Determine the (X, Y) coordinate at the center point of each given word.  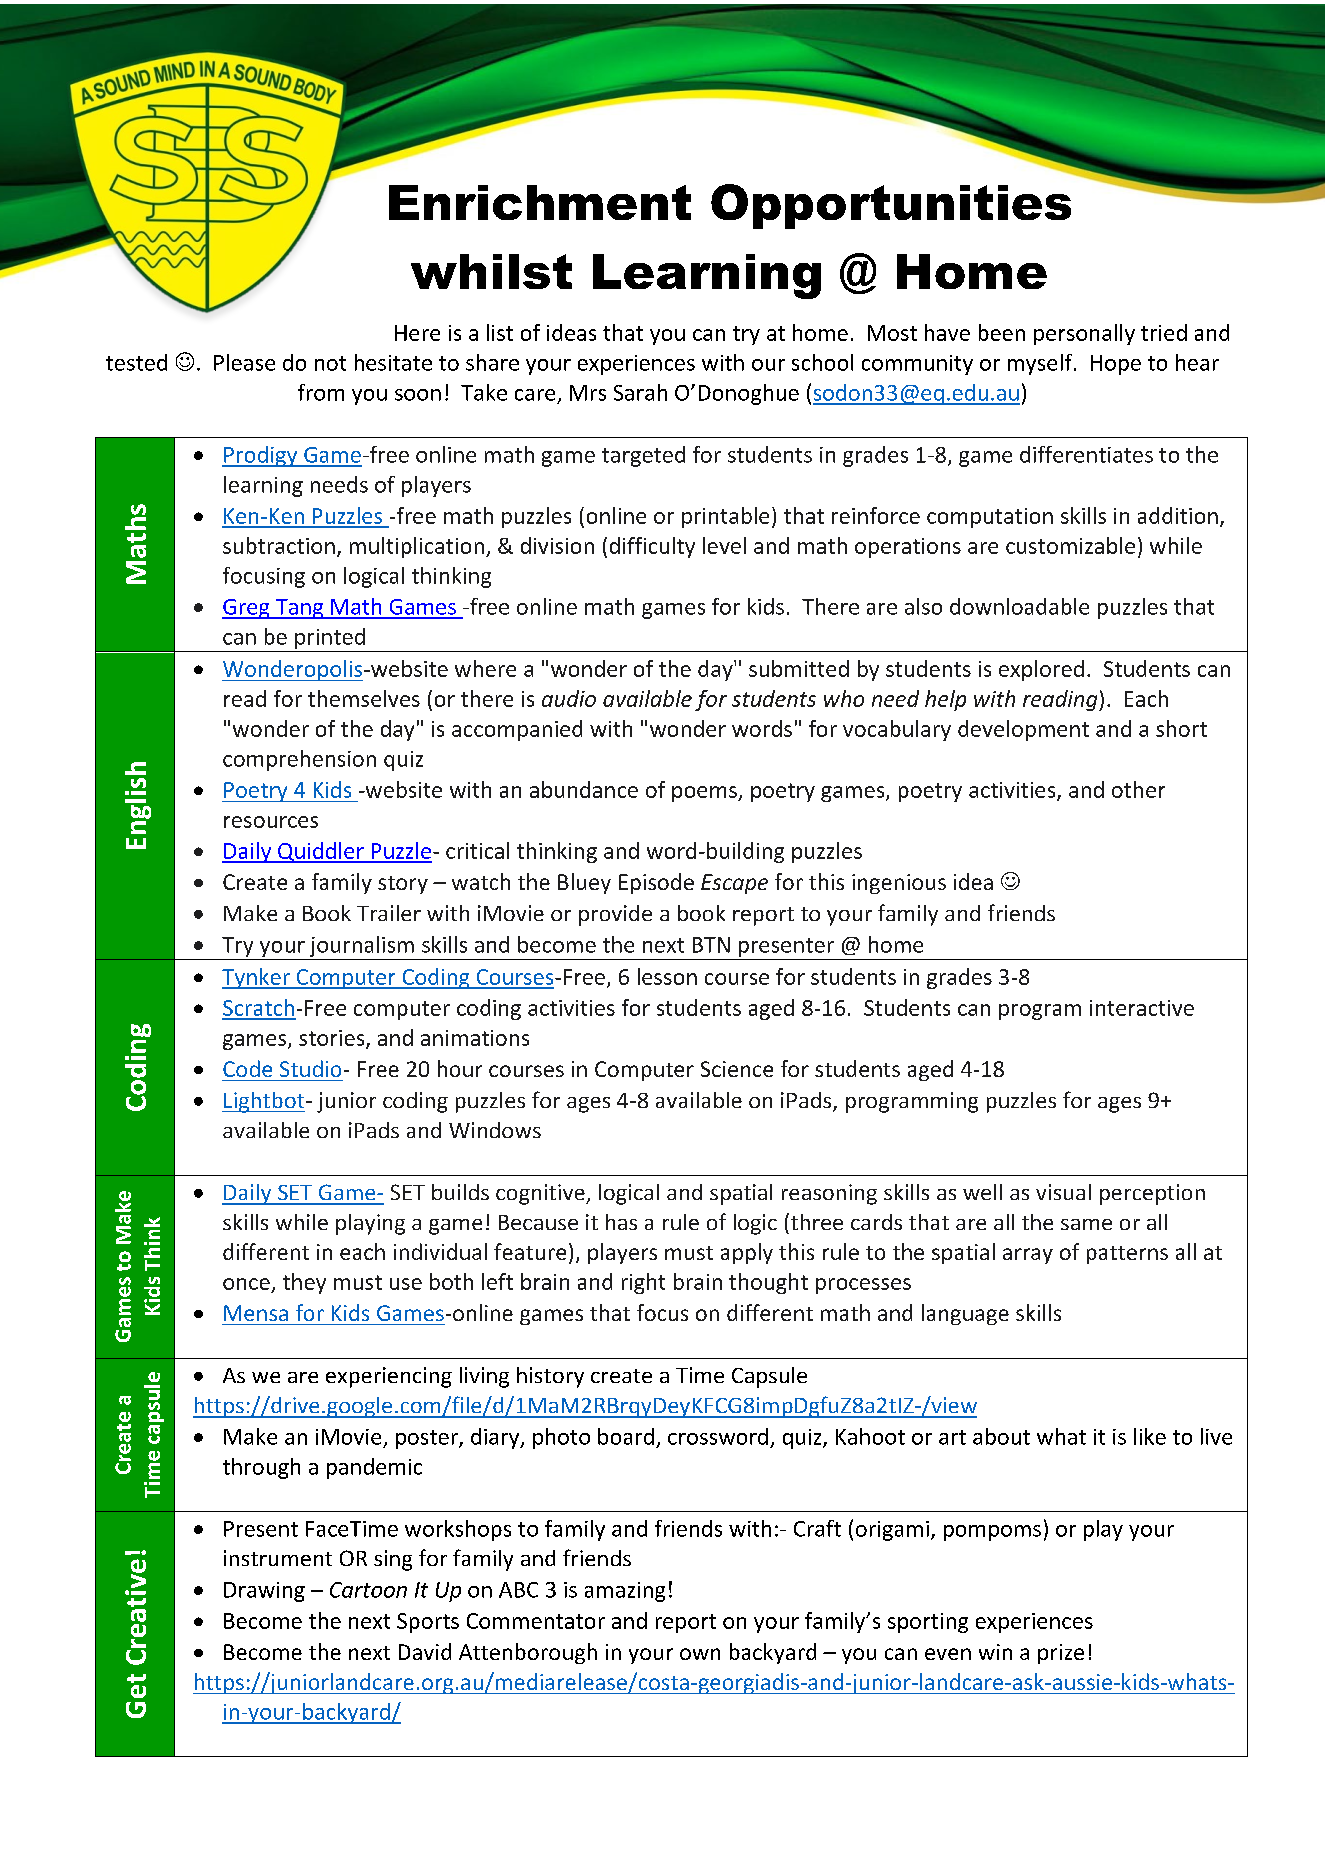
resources (271, 822)
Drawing (264, 1592)
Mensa (256, 1313)
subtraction (279, 545)
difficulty (652, 547)
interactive (1142, 1008)
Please (244, 362)
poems (705, 794)
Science (737, 1069)
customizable (1070, 545)
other (1138, 789)
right (643, 1283)
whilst (491, 271)
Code (247, 1068)
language (965, 1314)
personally (1084, 334)
